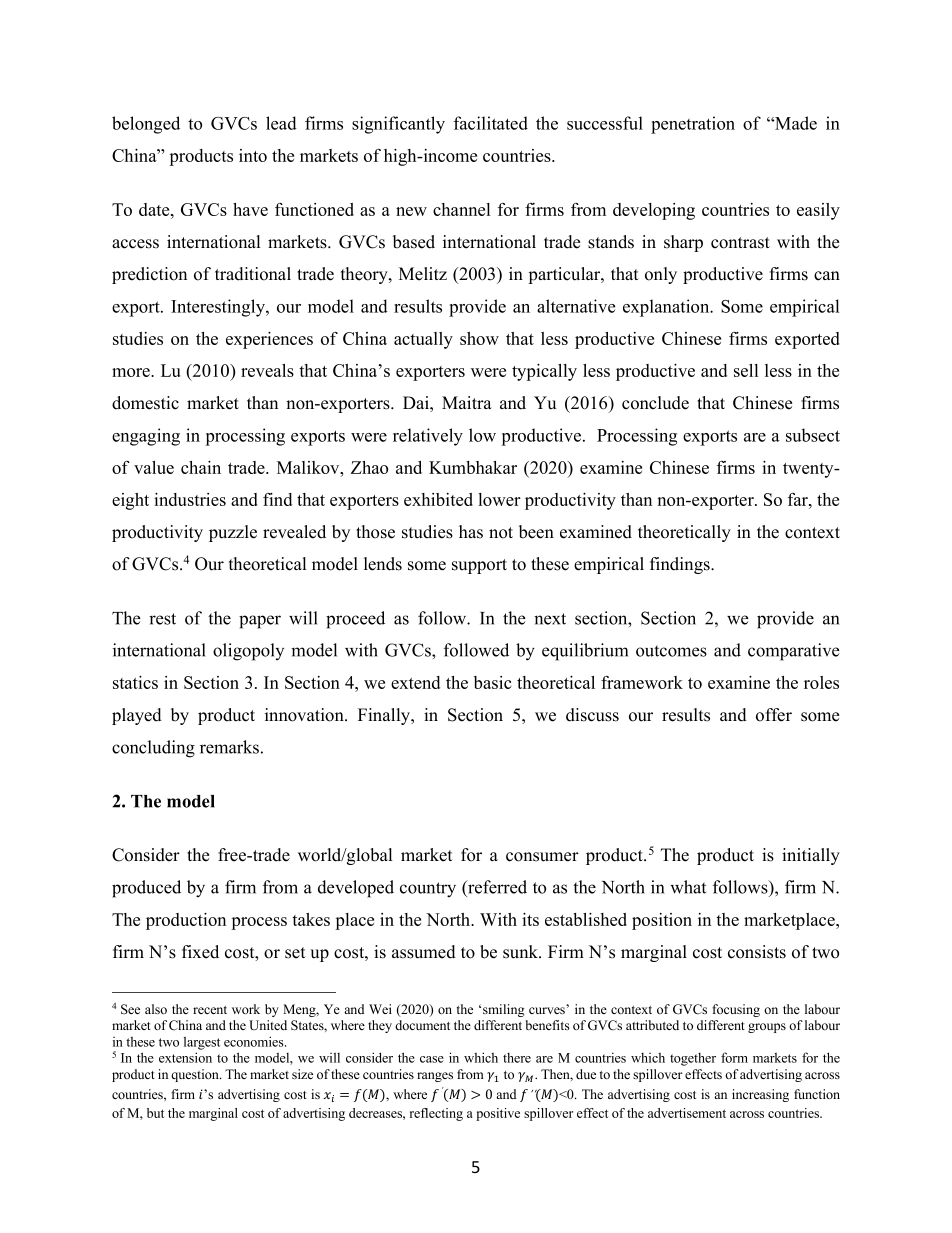 This image has width=952, height=1233. What do you see at coordinates (693, 125) in the image?
I see `penetration` at bounding box center [693, 125].
